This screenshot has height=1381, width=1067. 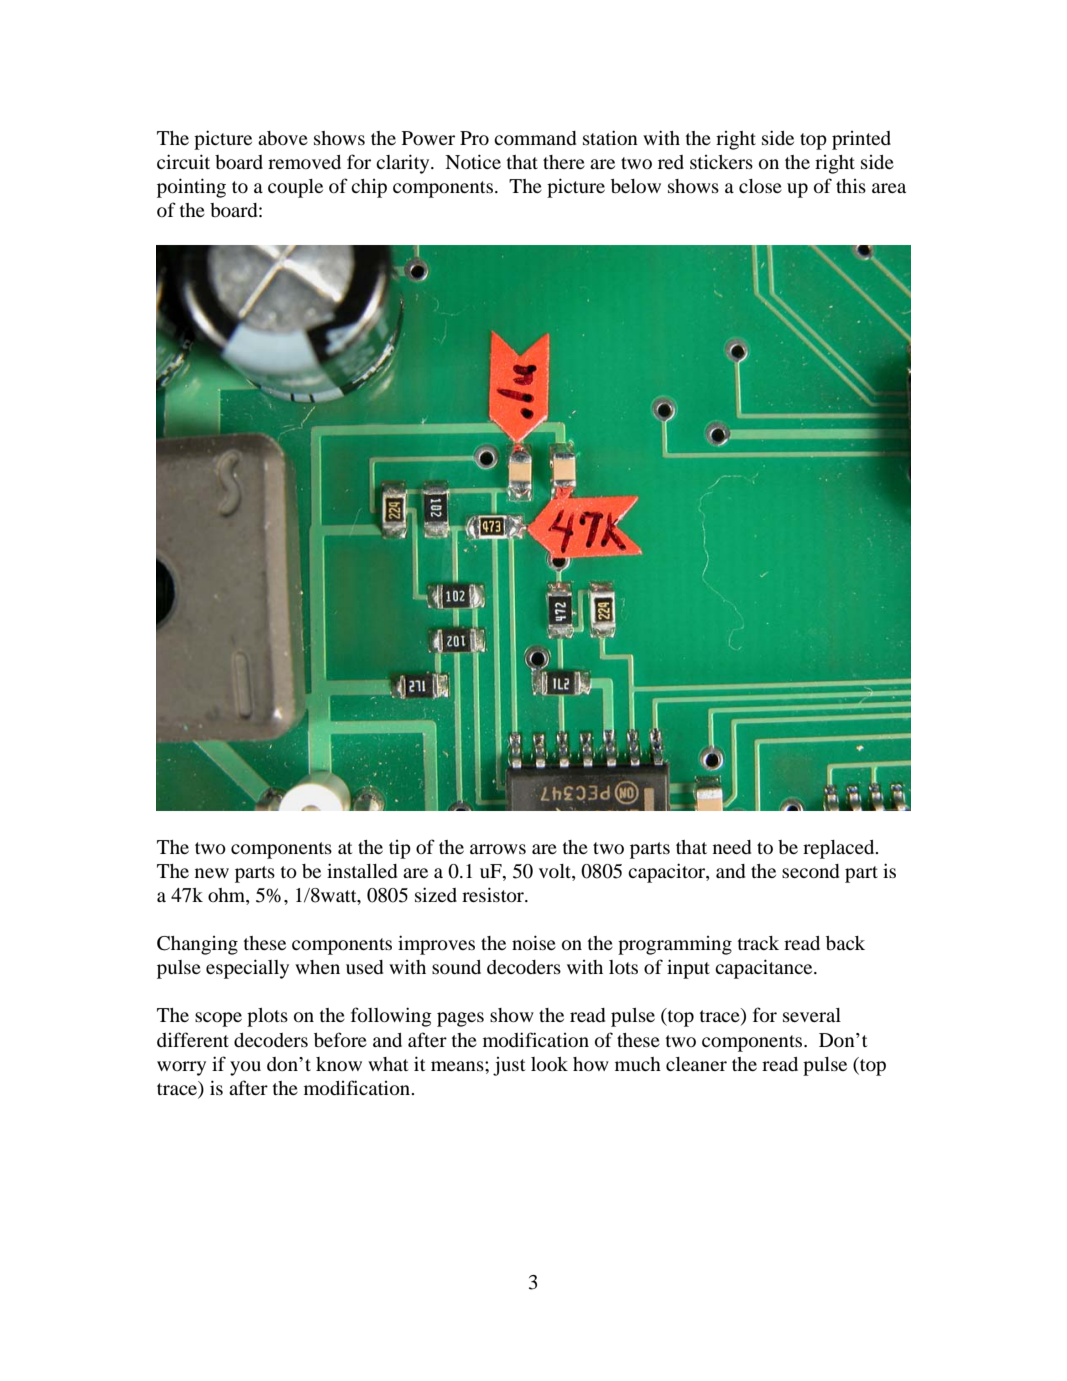 What do you see at coordinates (840, 849) in the screenshot?
I see `replaced` at bounding box center [840, 849].
